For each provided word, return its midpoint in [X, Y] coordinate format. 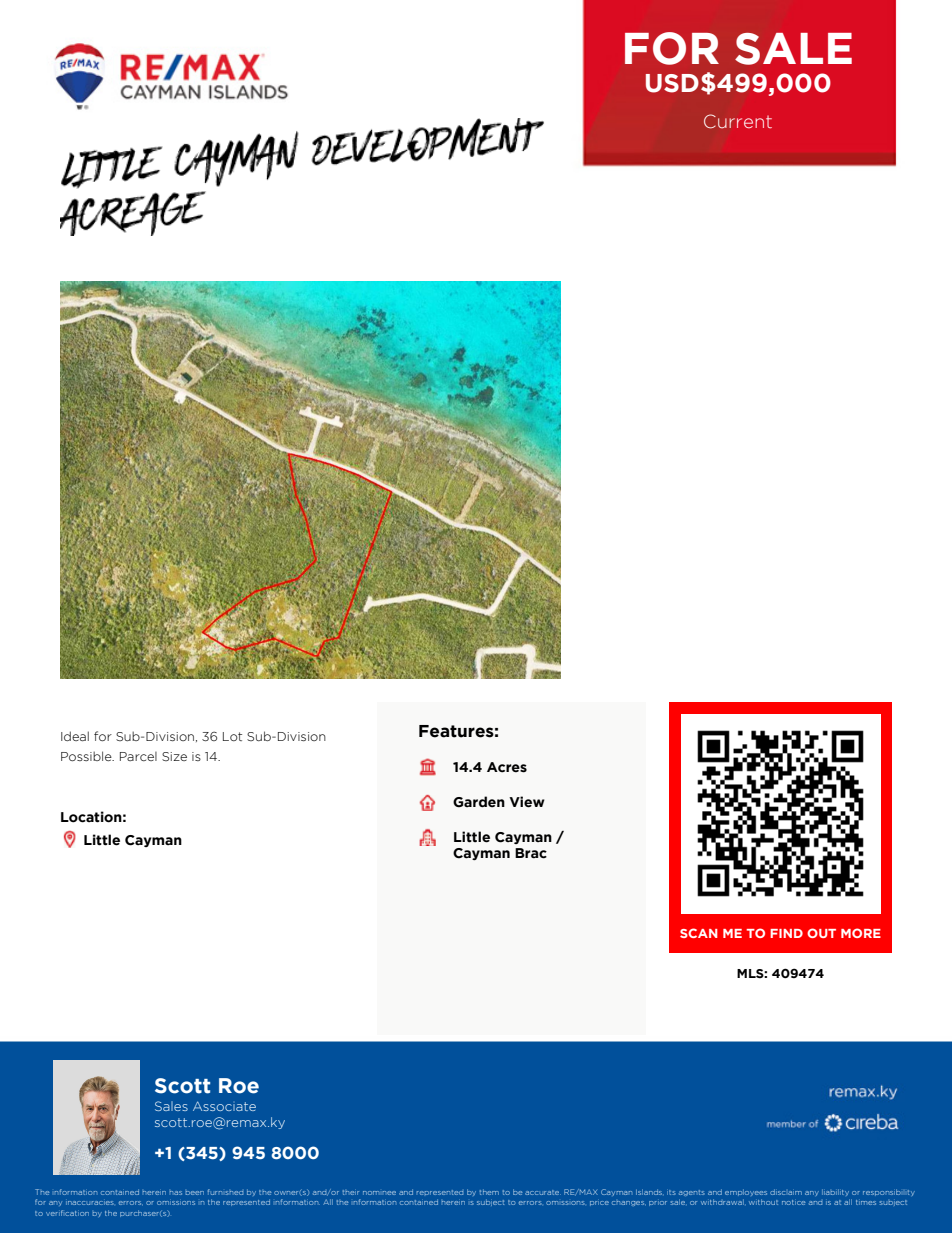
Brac [531, 853]
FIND [786, 933]
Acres [507, 767]
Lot [232, 736]
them [489, 1192]
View [527, 802]
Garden [479, 802]
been [195, 1193]
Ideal [75, 736]
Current [738, 121]
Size [174, 756]
